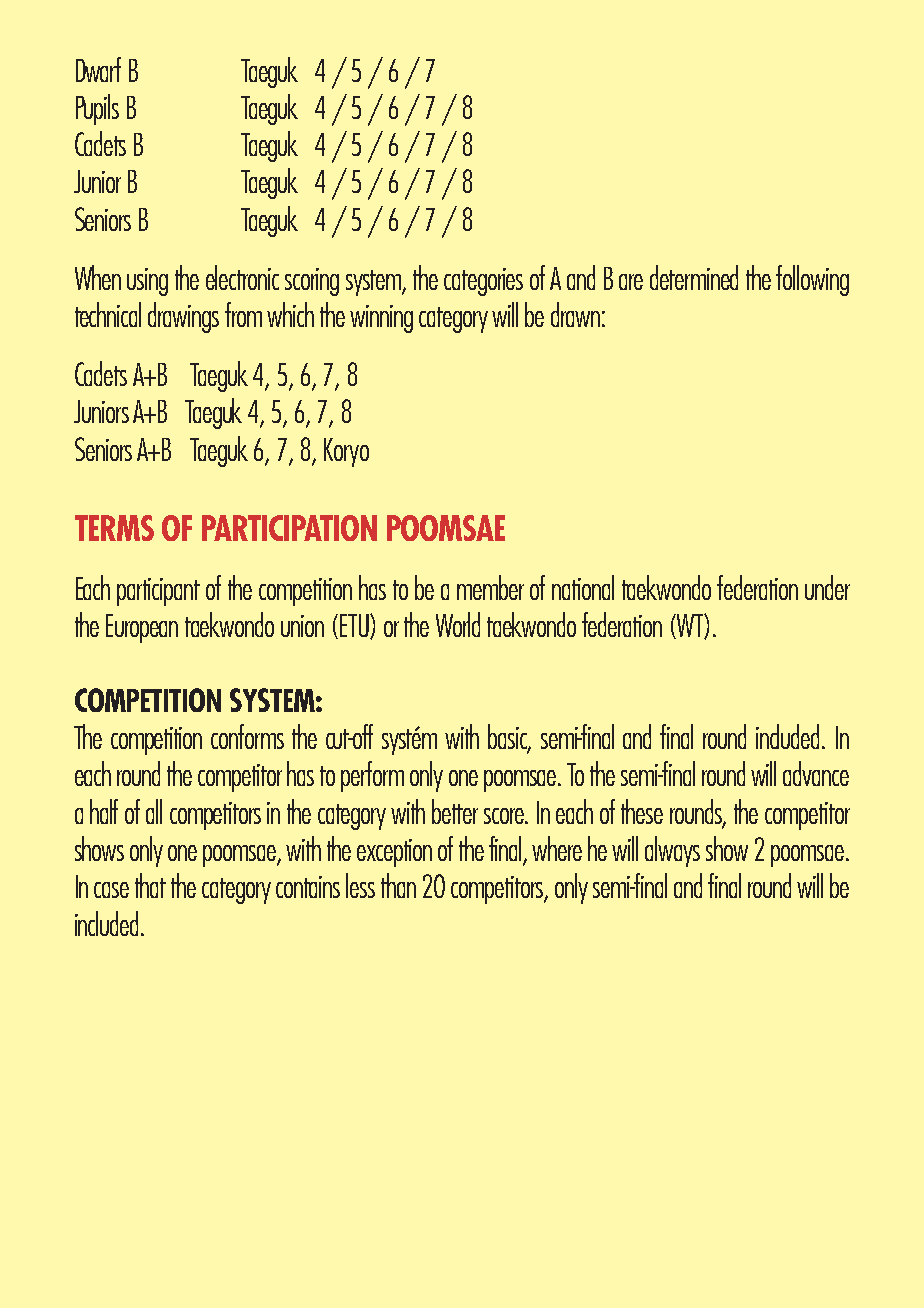  Describe the element at coordinates (147, 282) in the screenshot. I see `using` at that location.
